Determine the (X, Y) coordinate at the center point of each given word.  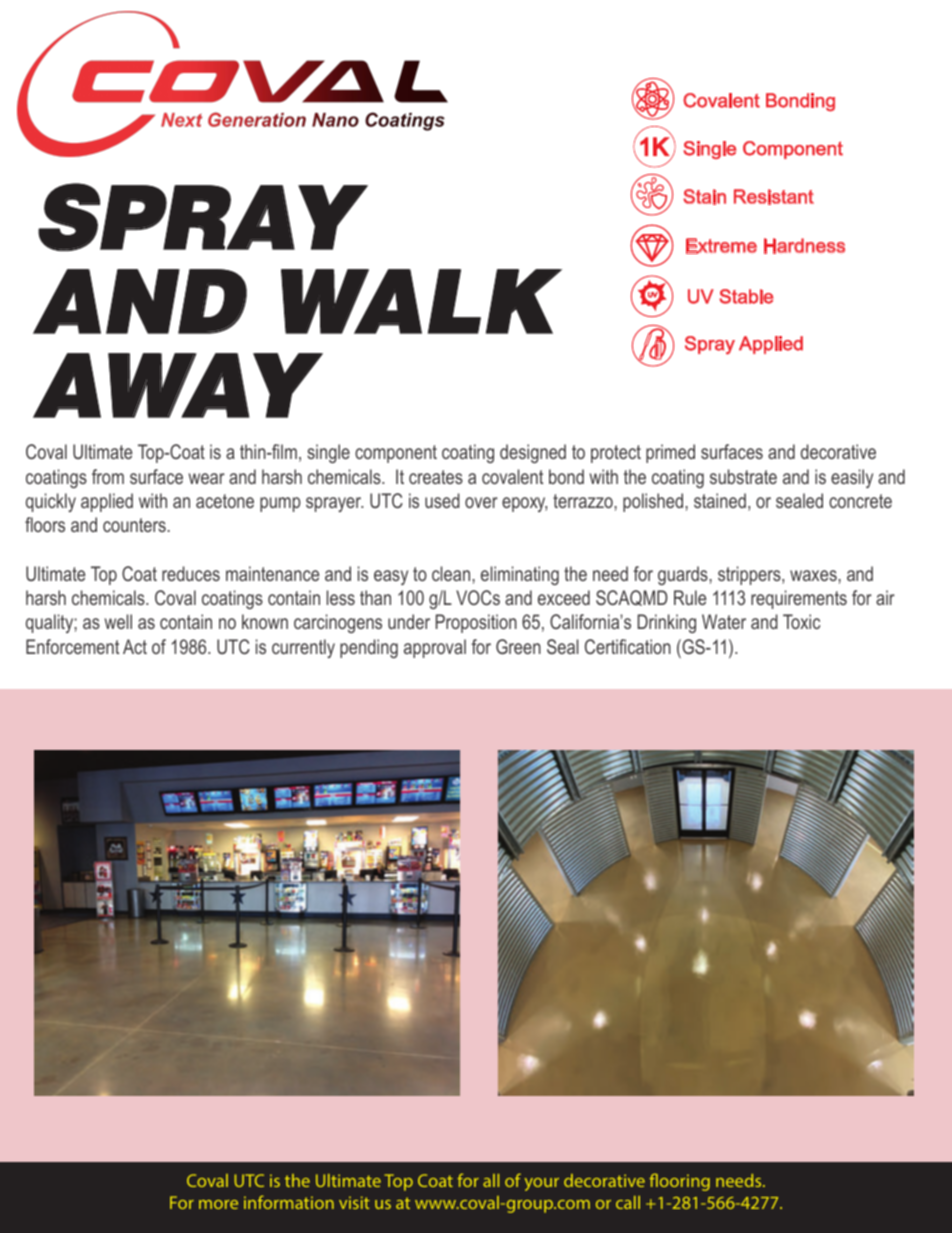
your (542, 1184)
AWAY (178, 385)
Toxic (801, 621)
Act (135, 646)
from (108, 476)
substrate (743, 476)
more (218, 1204)
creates (436, 477)
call (628, 1202)
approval (435, 648)
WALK (421, 301)
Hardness (804, 246)
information (289, 1202)
